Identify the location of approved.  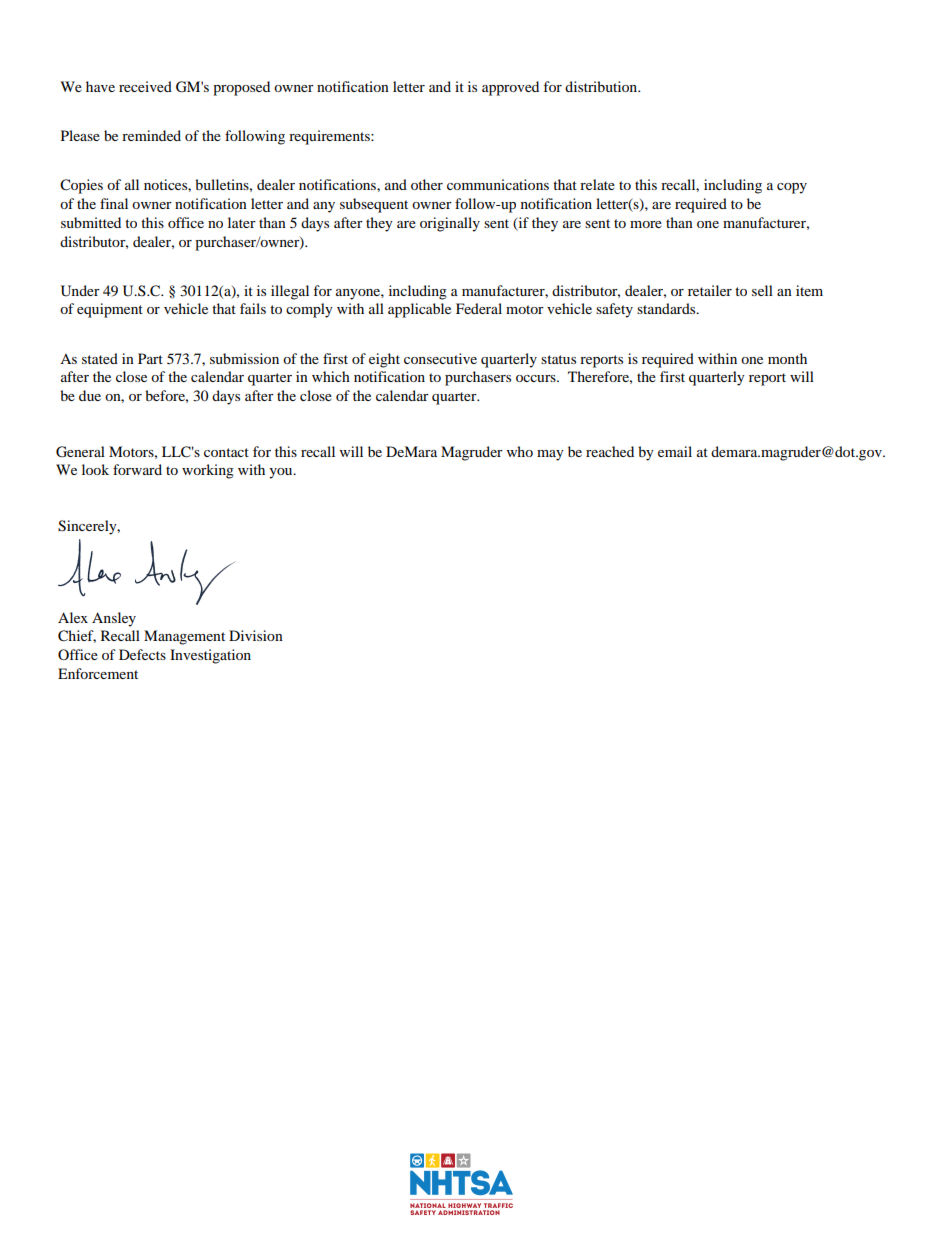
(510, 88).
